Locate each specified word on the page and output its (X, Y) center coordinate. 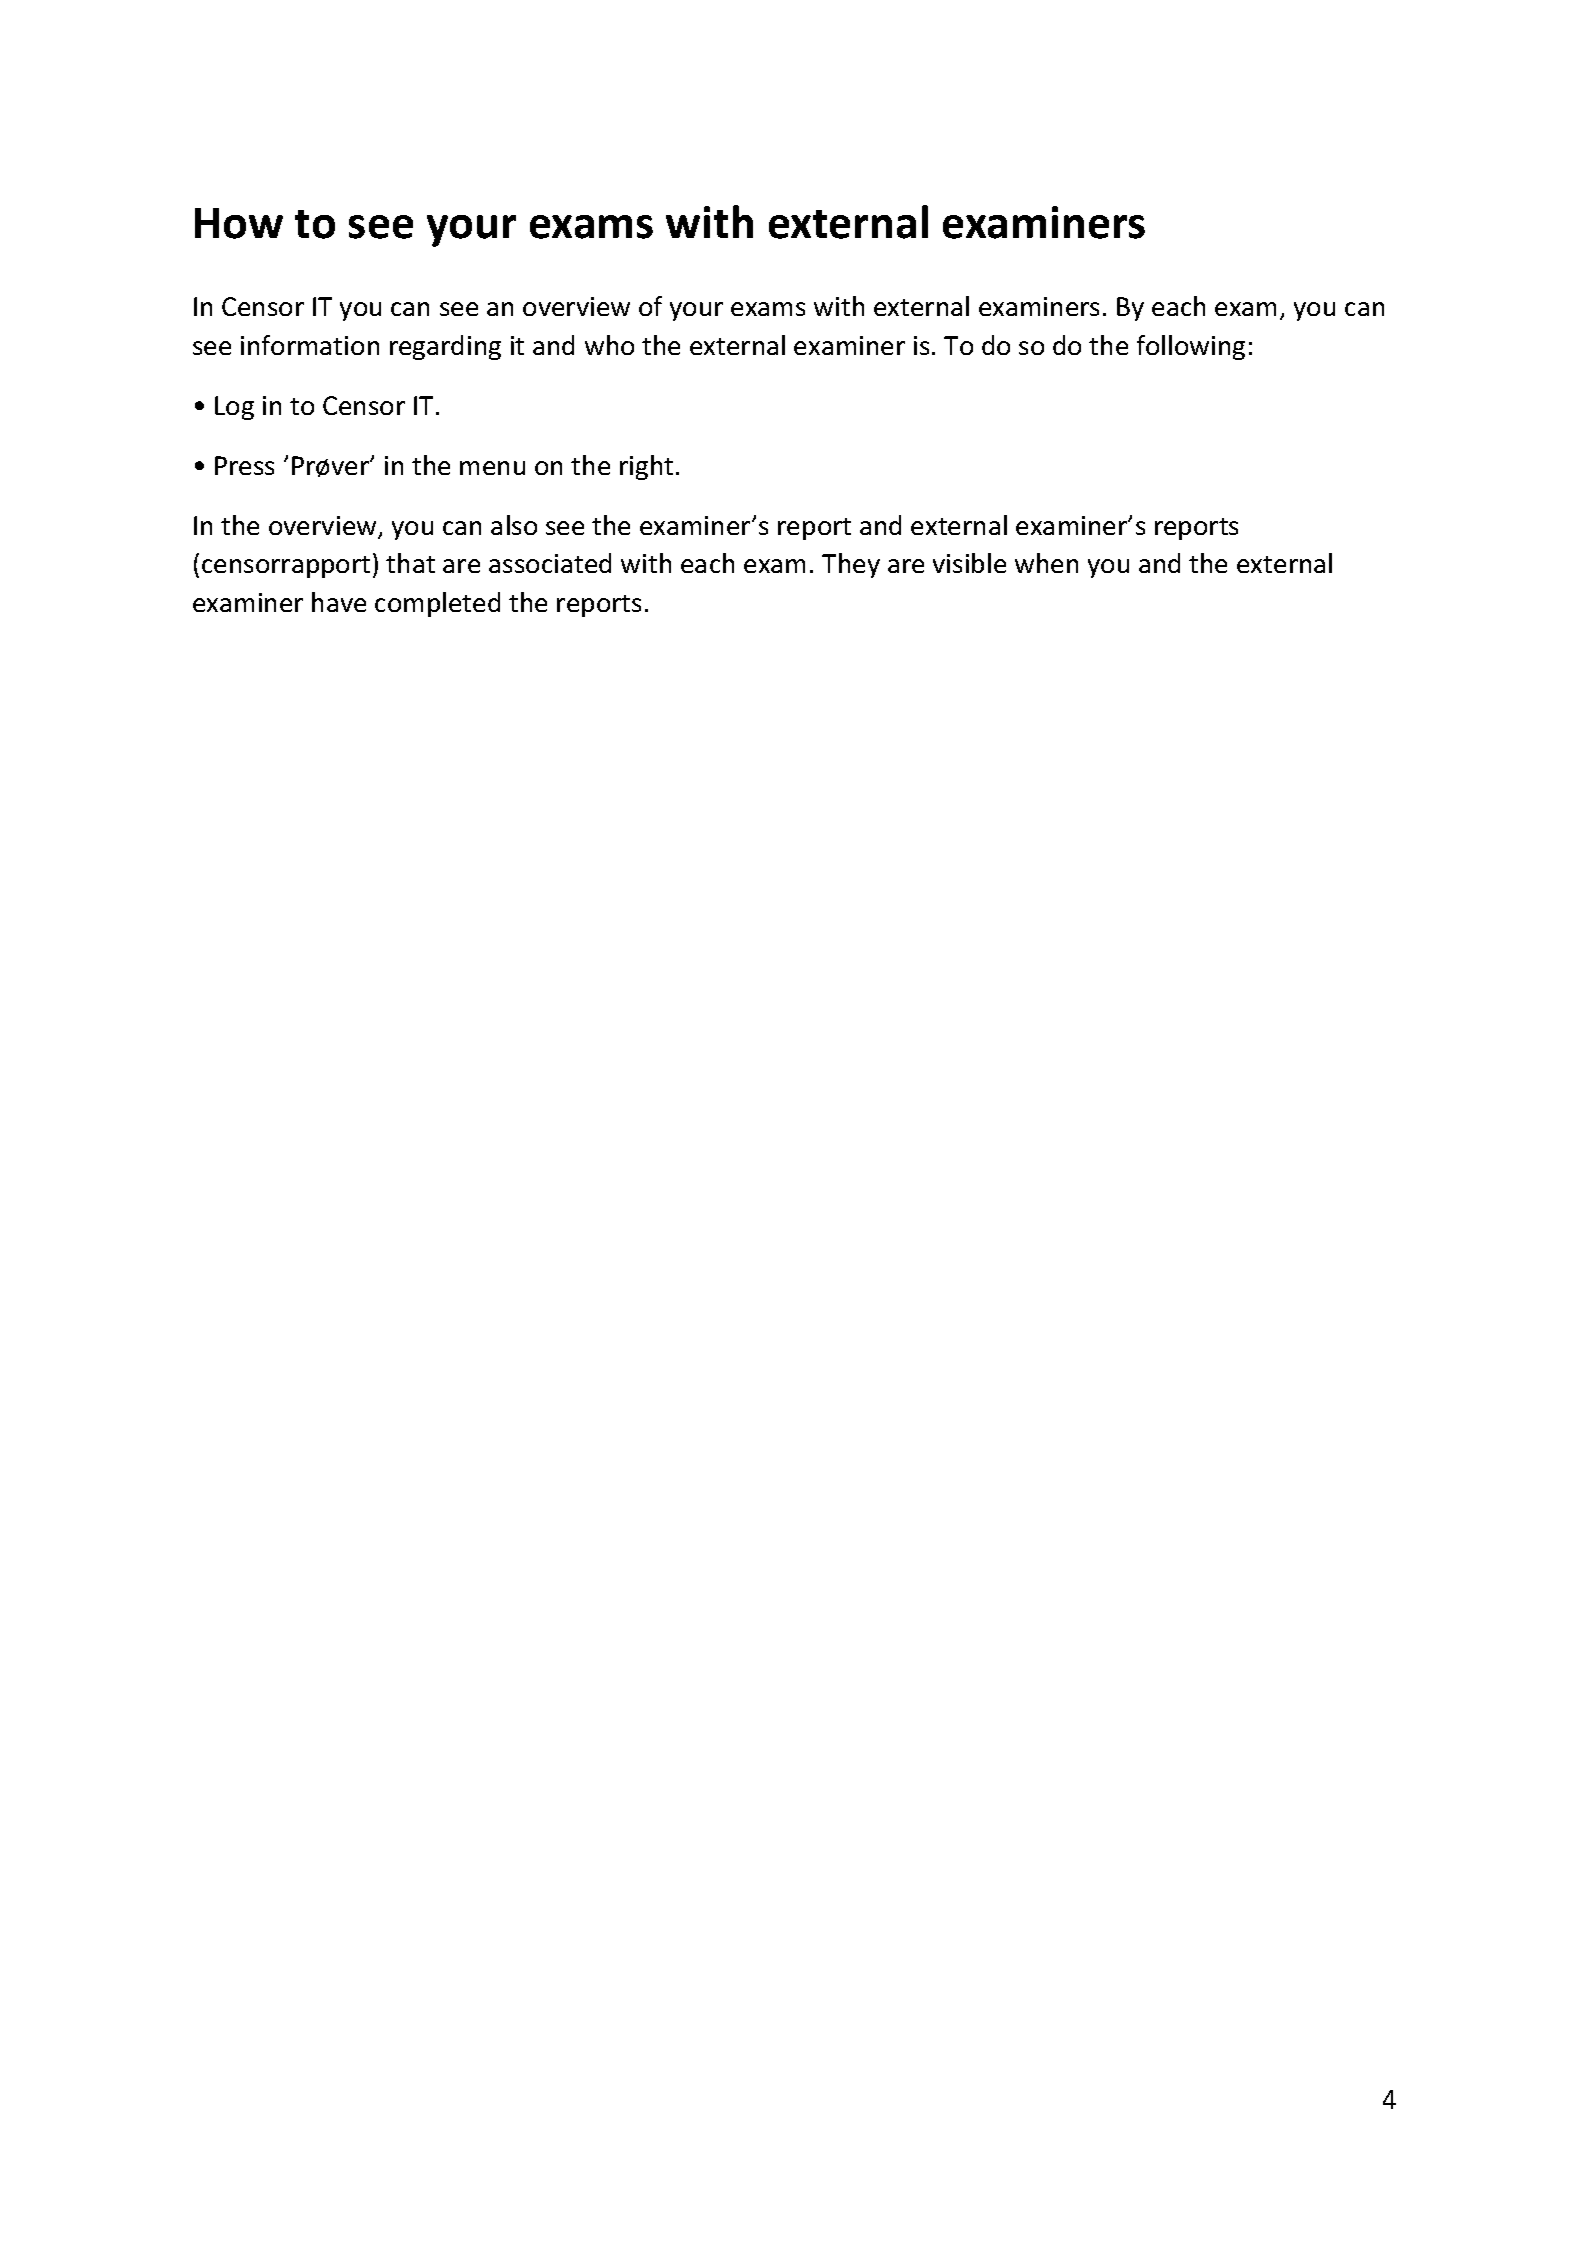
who (609, 345)
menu (492, 468)
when (1046, 563)
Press (244, 465)
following (1191, 347)
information (310, 345)
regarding (445, 347)
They (851, 565)
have (339, 602)
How (239, 223)
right (646, 467)
